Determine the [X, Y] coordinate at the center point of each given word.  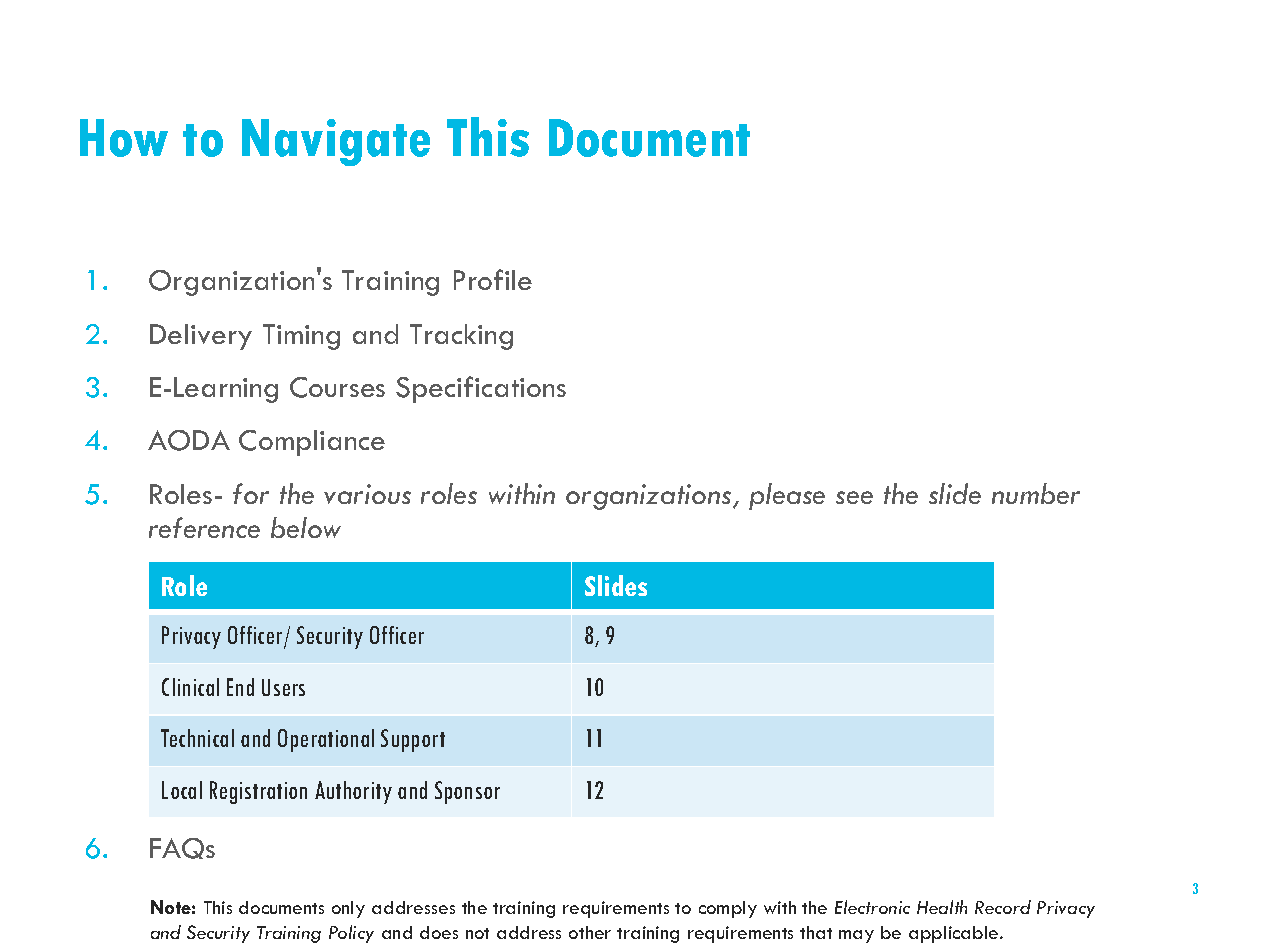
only [348, 909]
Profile [493, 279]
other [590, 932]
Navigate [336, 142]
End [240, 687]
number [1036, 493]
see [854, 497]
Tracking [461, 337]
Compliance [312, 443]
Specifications [481, 389]
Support [413, 740]
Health [942, 907]
